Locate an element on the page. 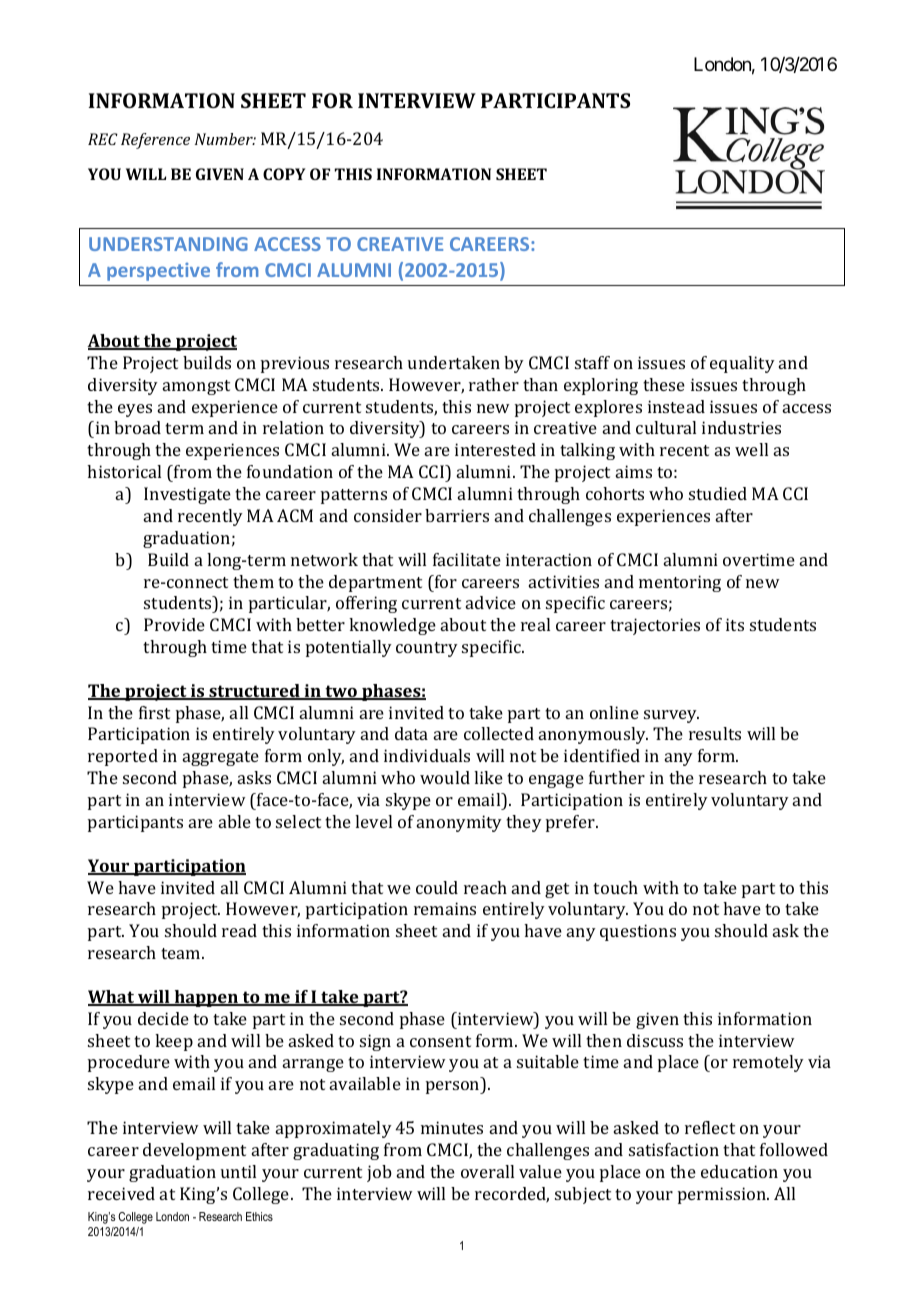  country is located at coordinates (427, 649).
